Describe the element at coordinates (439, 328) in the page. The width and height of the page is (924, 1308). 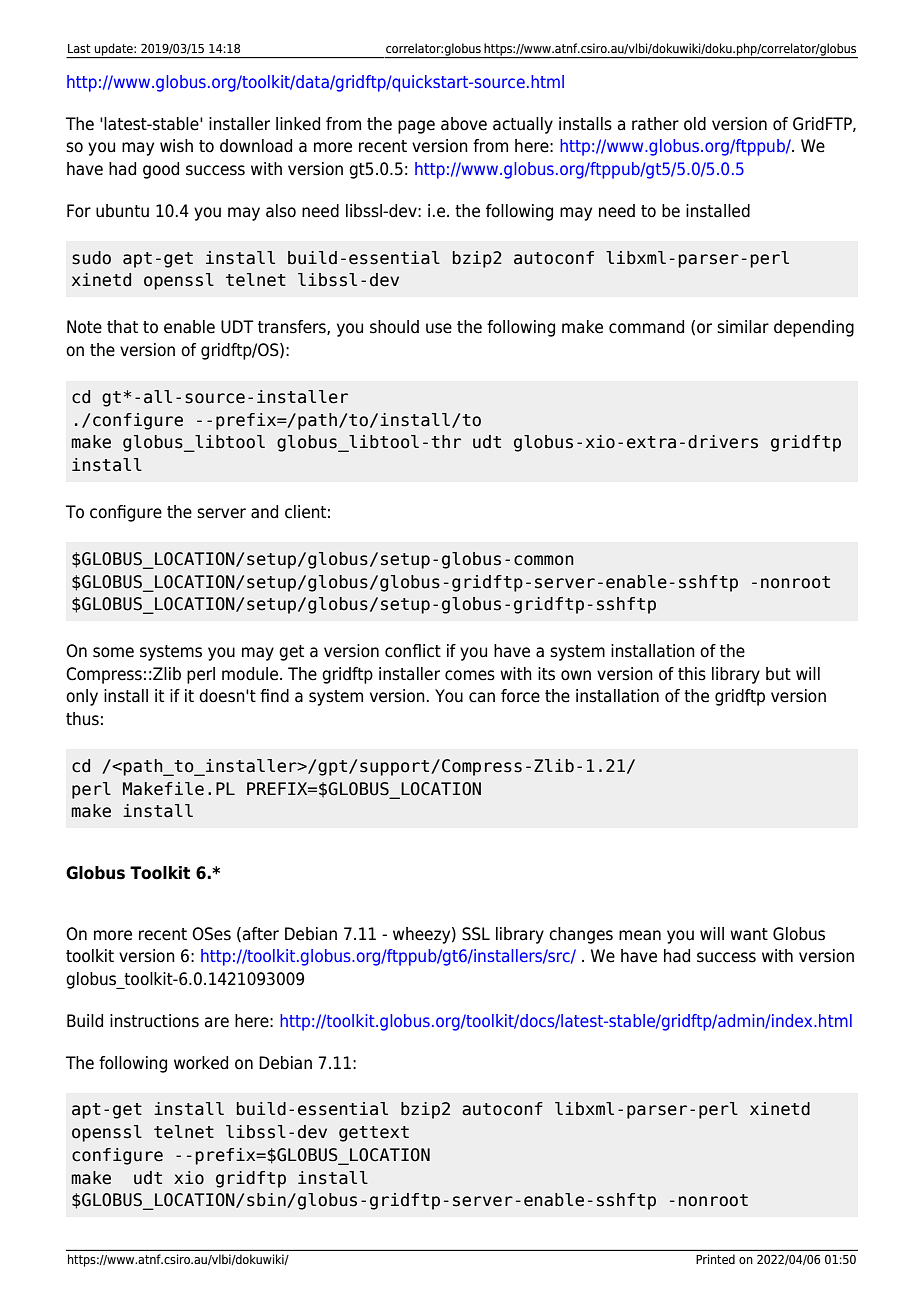
I see `use` at that location.
